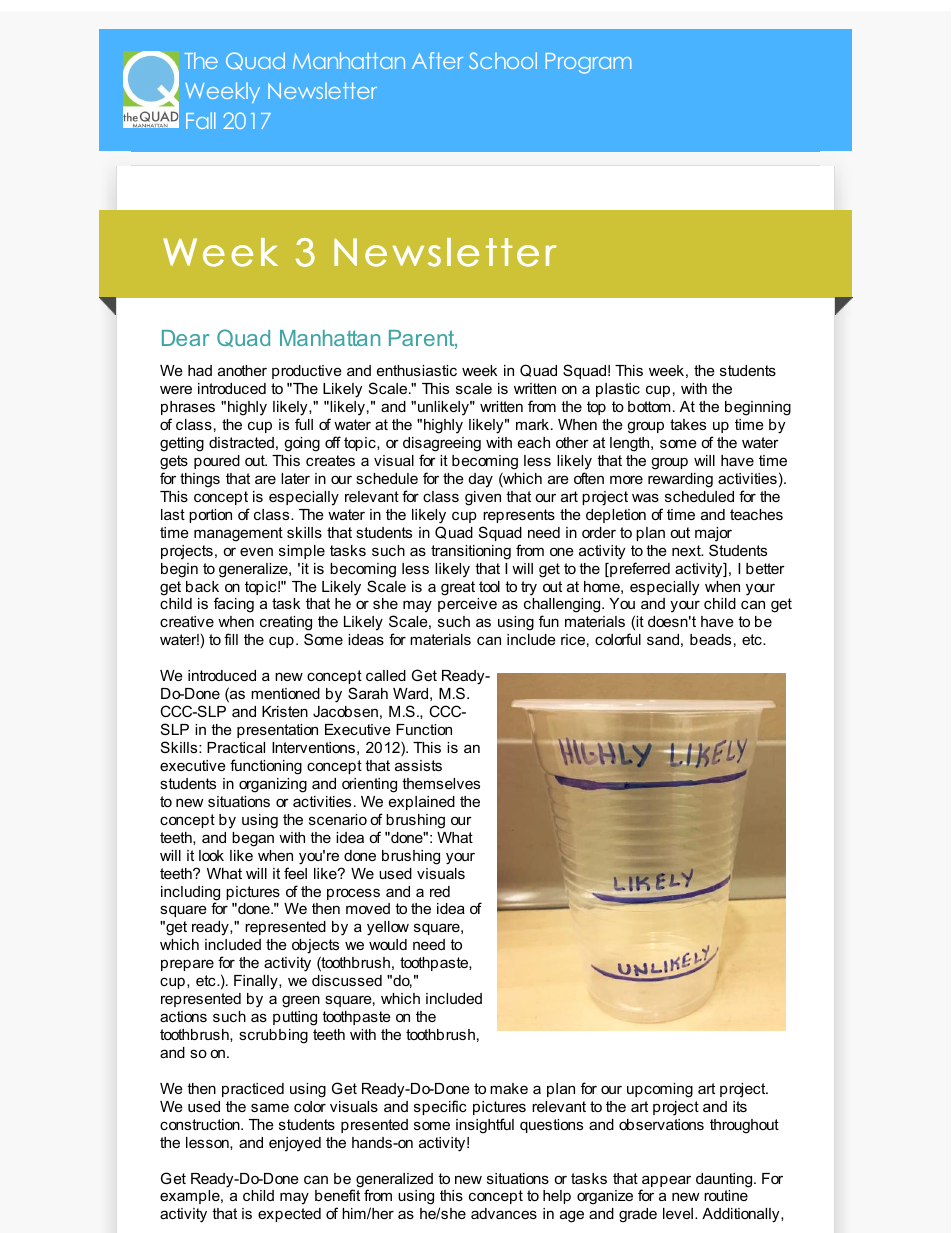 The image size is (952, 1233). Describe the element at coordinates (437, 60) in the page. I see `After` at that location.
